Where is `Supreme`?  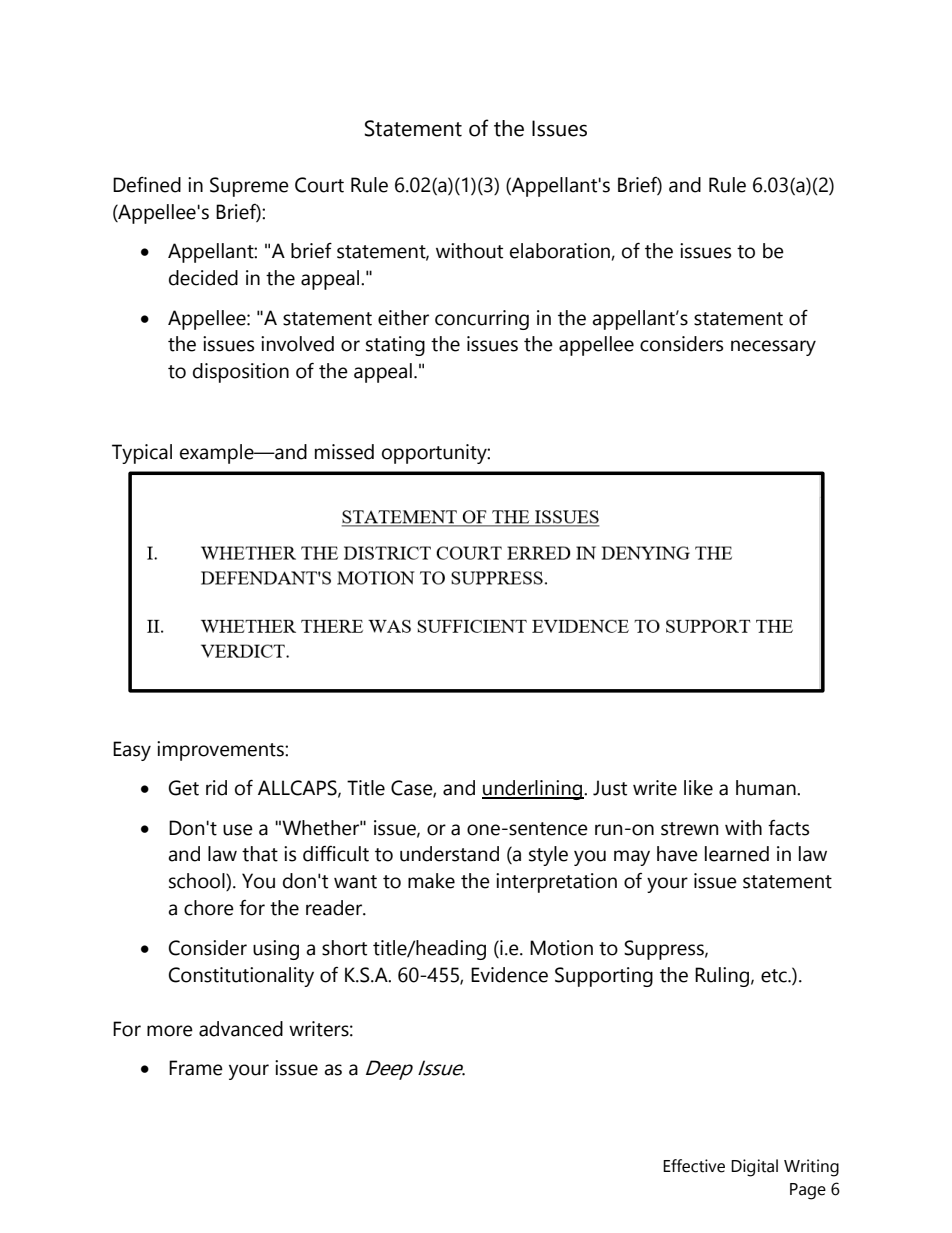
Supreme is located at coordinates (249, 187).
